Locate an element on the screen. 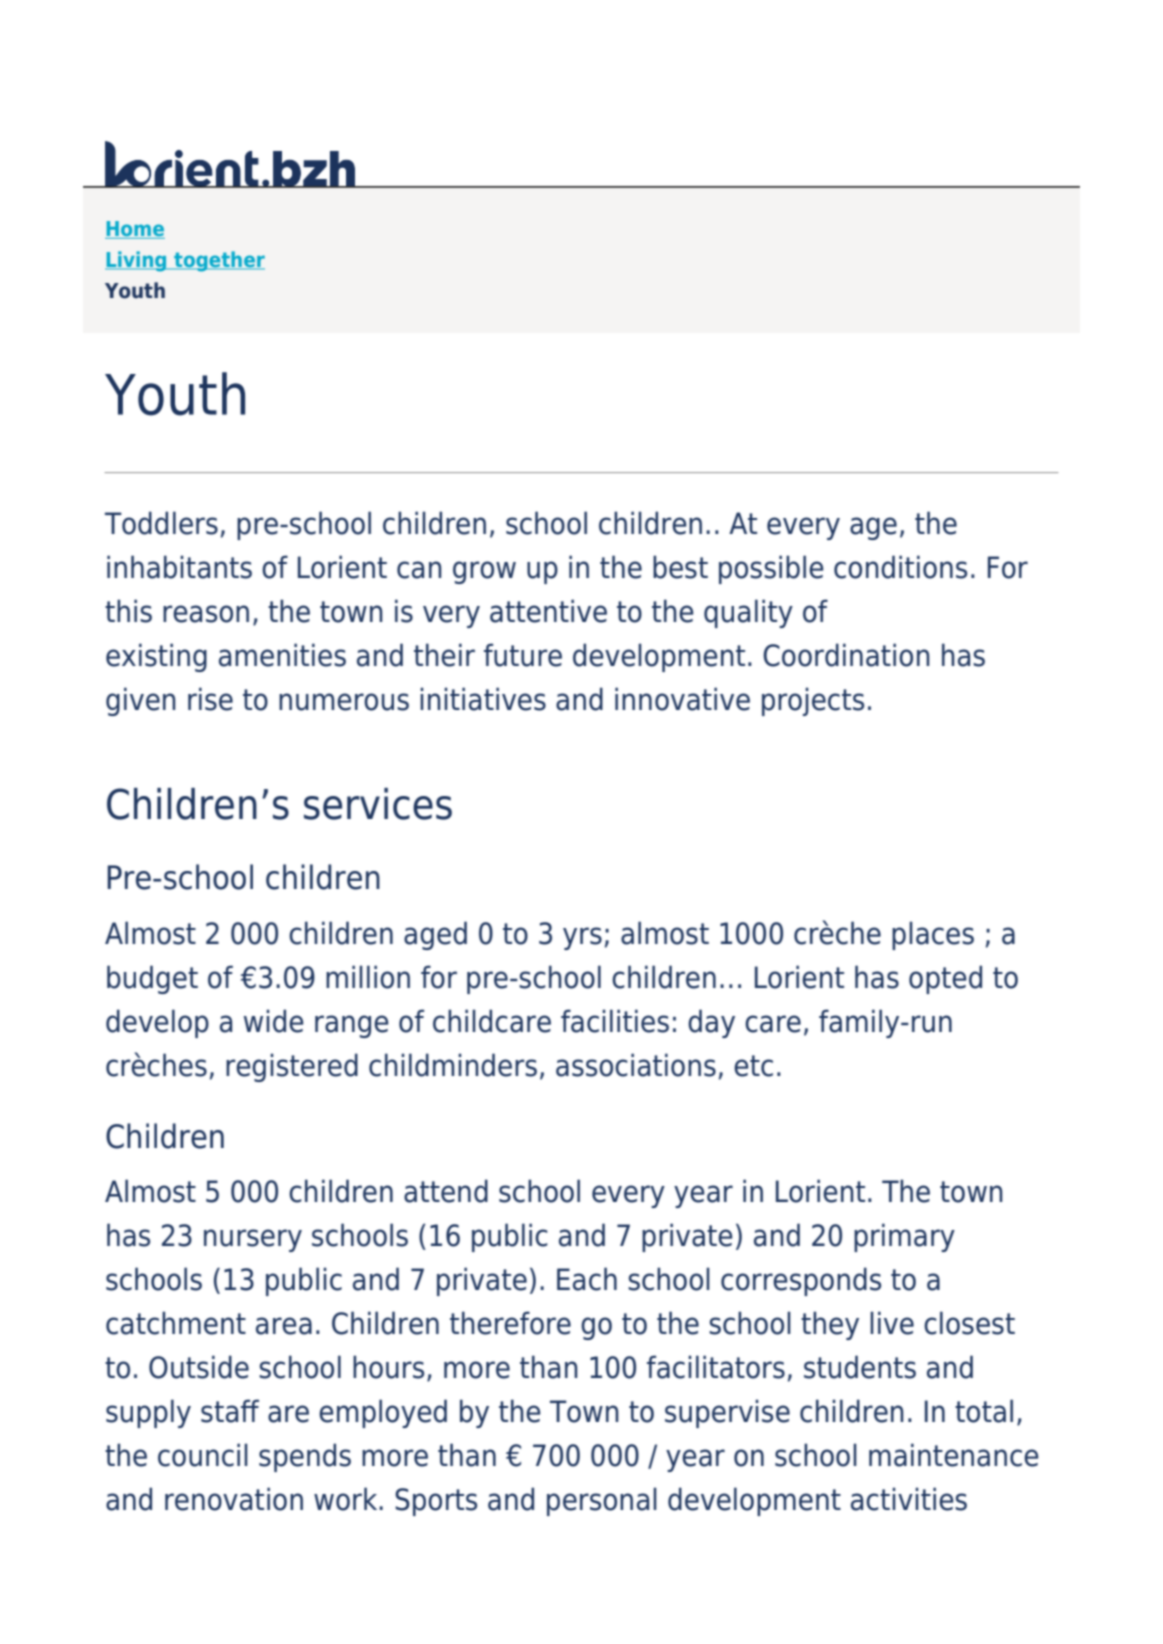 Image resolution: width=1163 pixels, height=1644 pixels. yrs is located at coordinates (582, 938).
